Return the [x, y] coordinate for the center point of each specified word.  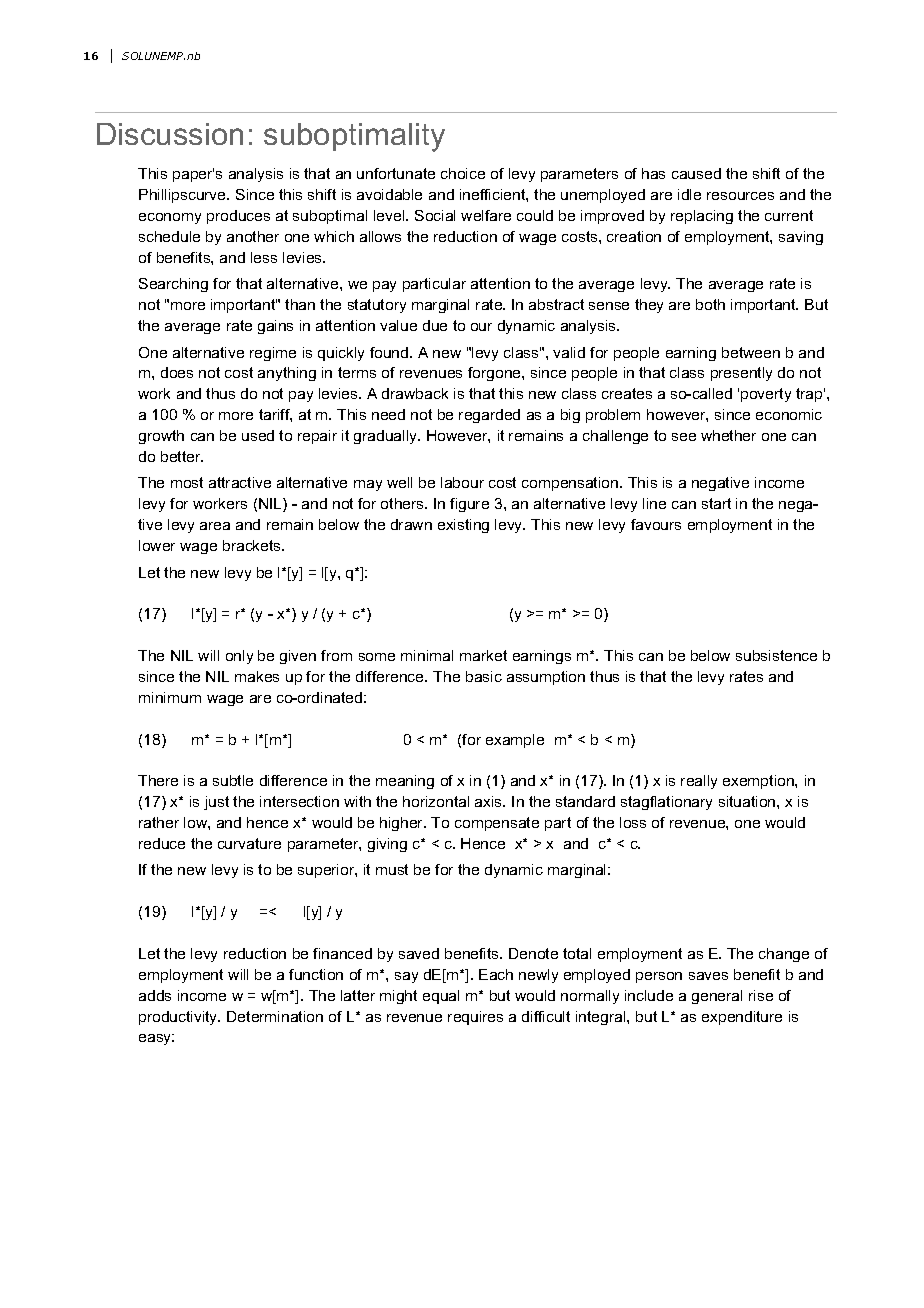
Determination [275, 1016]
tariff [275, 415]
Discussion [170, 134]
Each [496, 974]
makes [257, 676]
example [515, 741]
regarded [489, 416]
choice [463, 173]
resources [740, 196]
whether [728, 435]
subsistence [776, 655]
